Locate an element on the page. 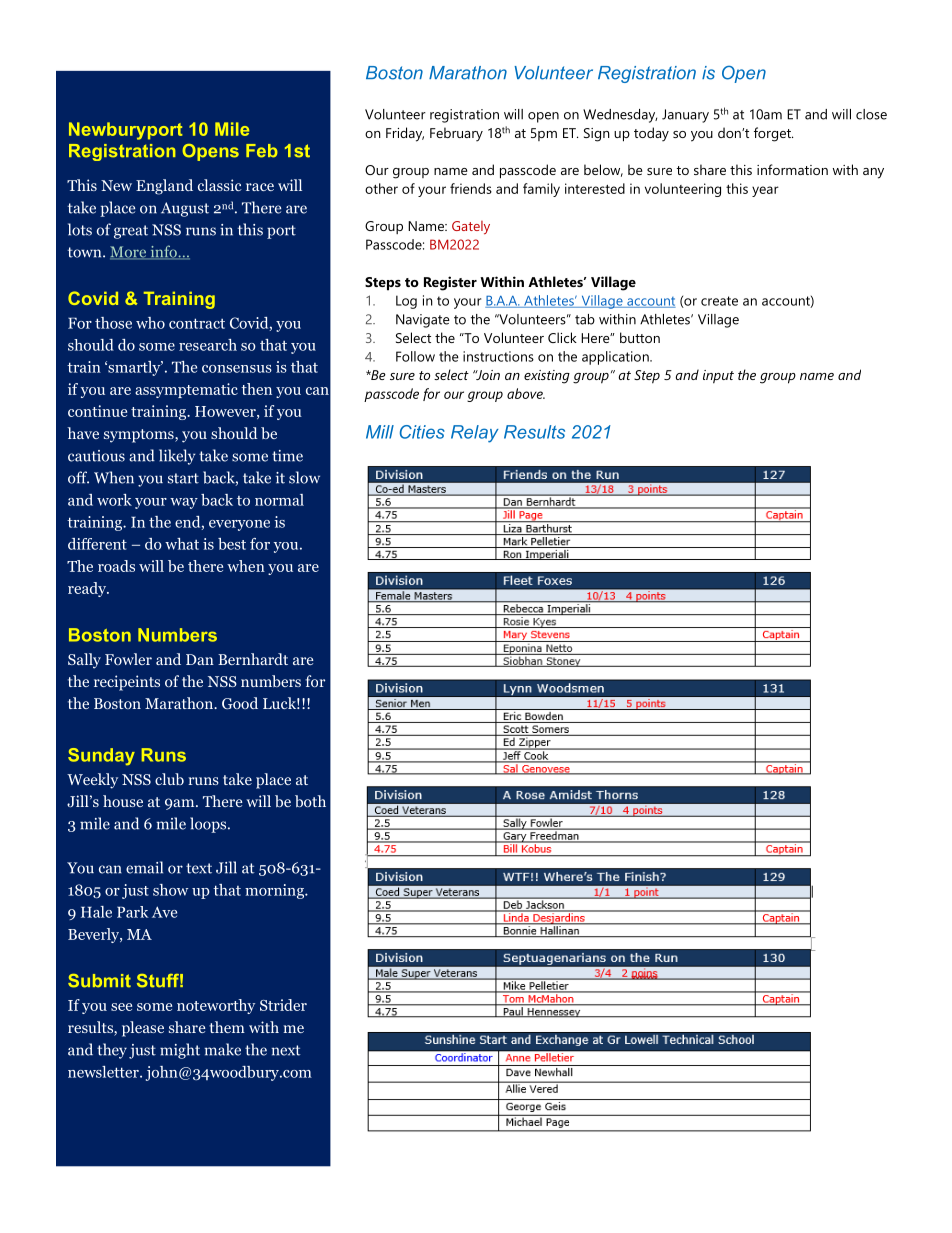 The width and height of the image is (952, 1233). both is located at coordinates (310, 801).
